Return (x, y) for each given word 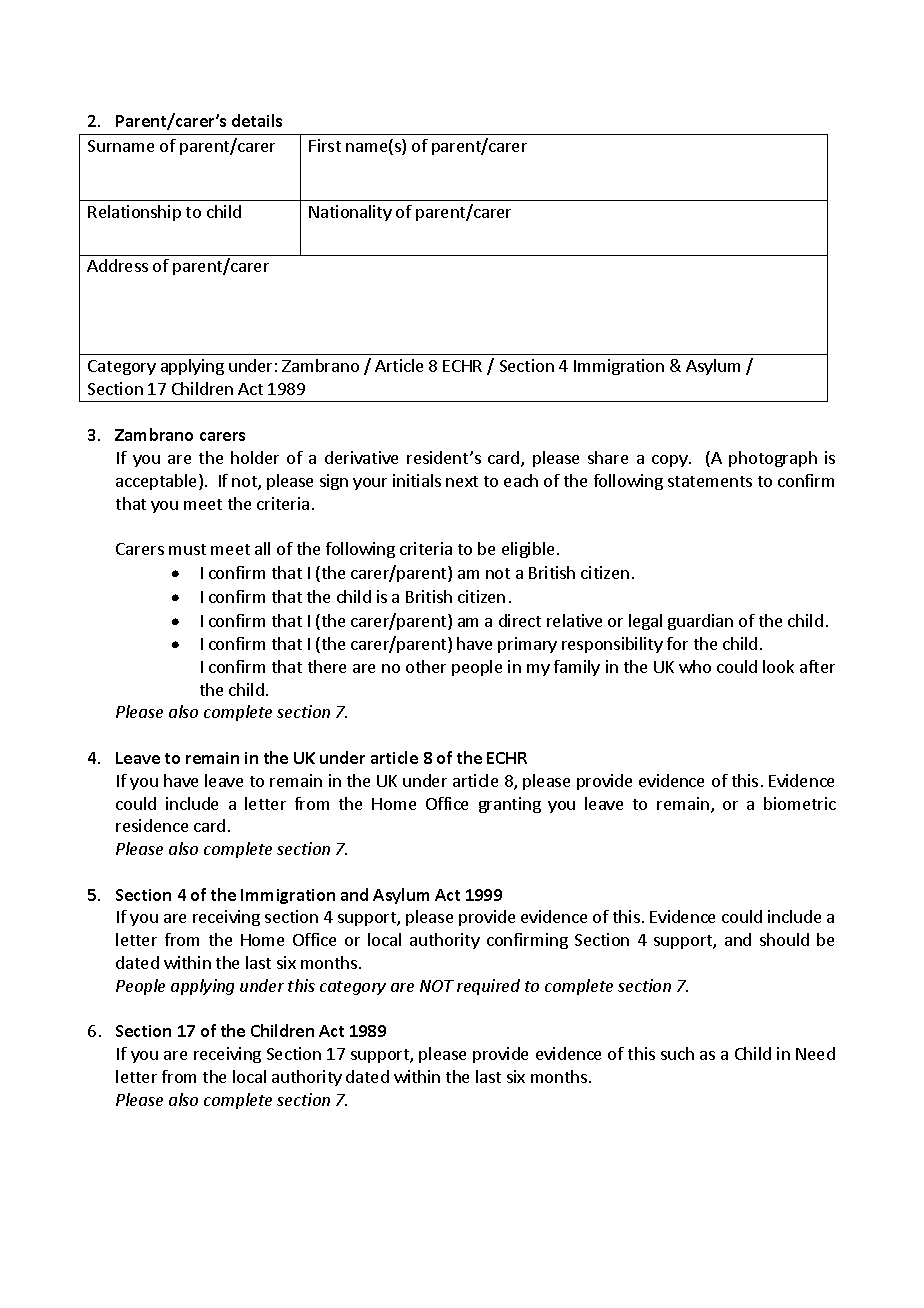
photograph (773, 459)
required (488, 987)
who (695, 666)
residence (152, 825)
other (426, 666)
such (677, 1053)
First (325, 145)
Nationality (350, 213)
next (462, 481)
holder (255, 457)
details (257, 120)
